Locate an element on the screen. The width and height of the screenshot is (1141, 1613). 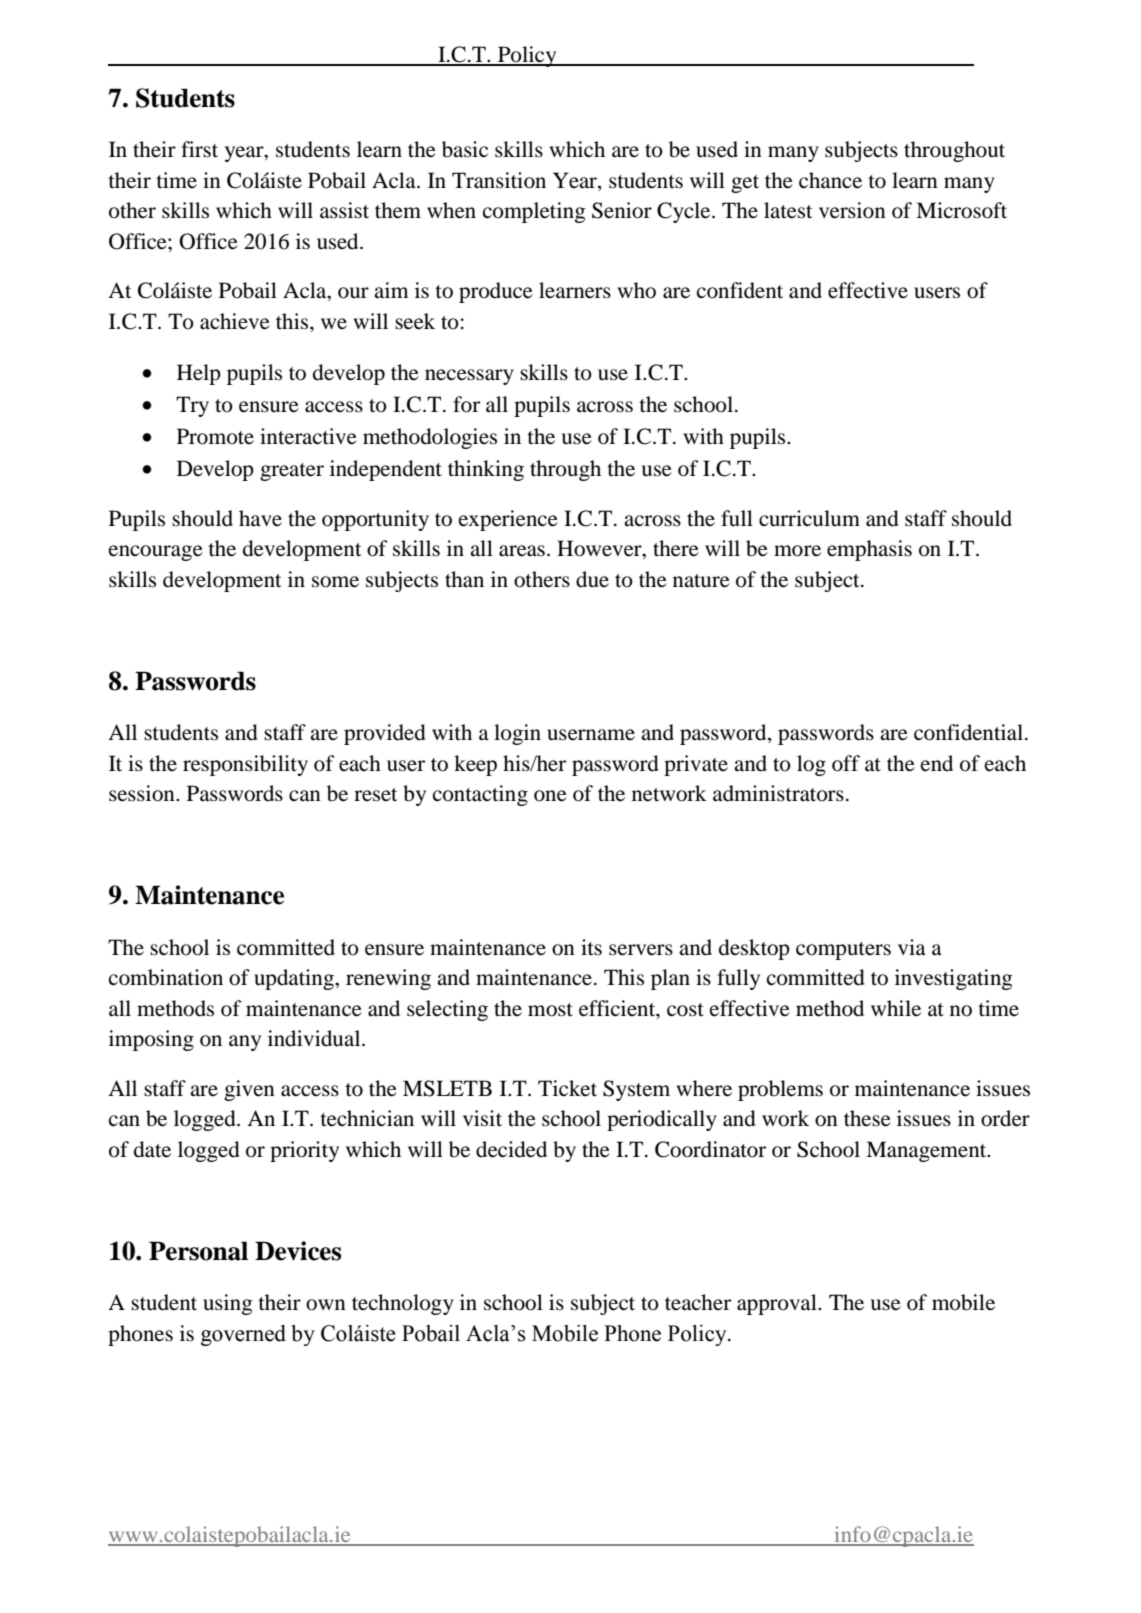
approval is located at coordinates (778, 1304).
